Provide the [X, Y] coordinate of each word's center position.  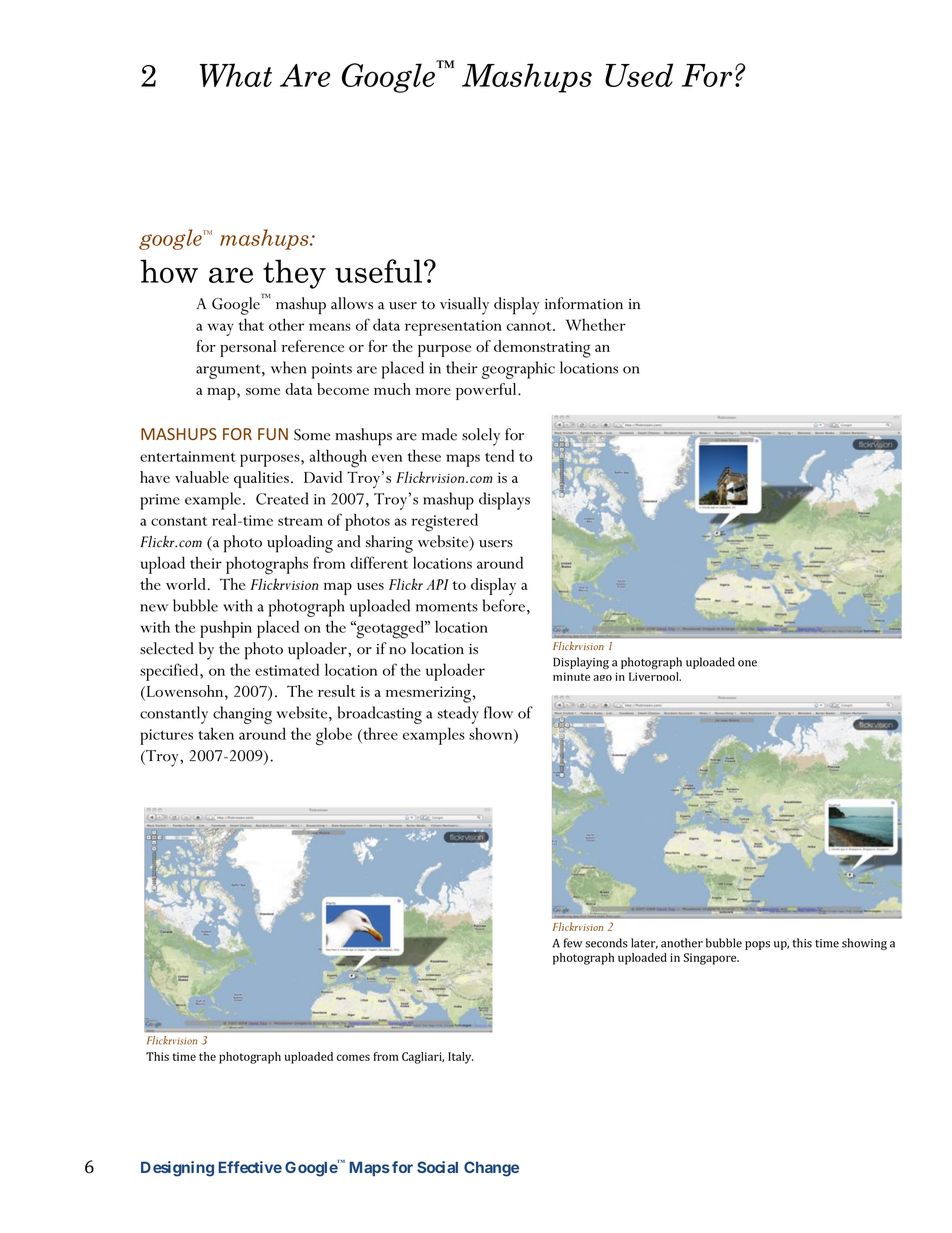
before [503, 605]
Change [491, 1169]
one [747, 663]
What [236, 75]
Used [639, 75]
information [584, 303]
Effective [250, 1167]
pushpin [226, 629]
